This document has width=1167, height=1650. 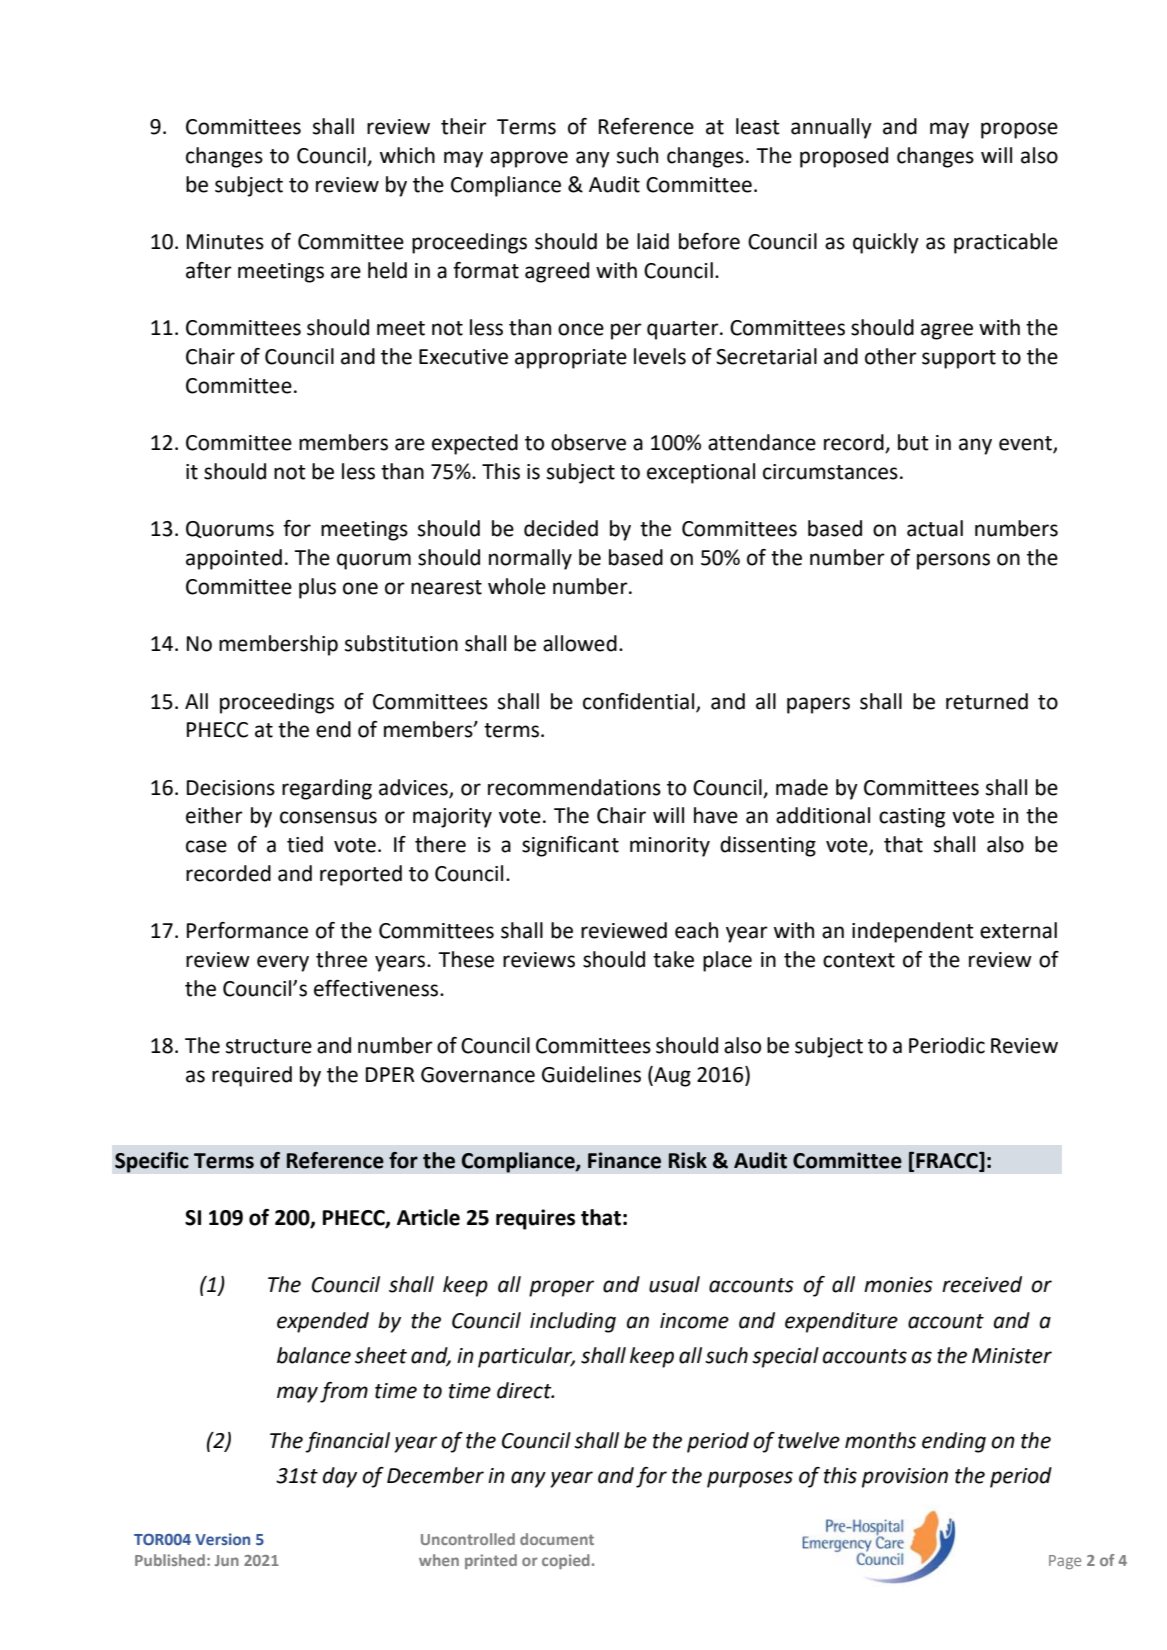 What do you see at coordinates (529, 159) in the document?
I see `approve` at bounding box center [529, 159].
